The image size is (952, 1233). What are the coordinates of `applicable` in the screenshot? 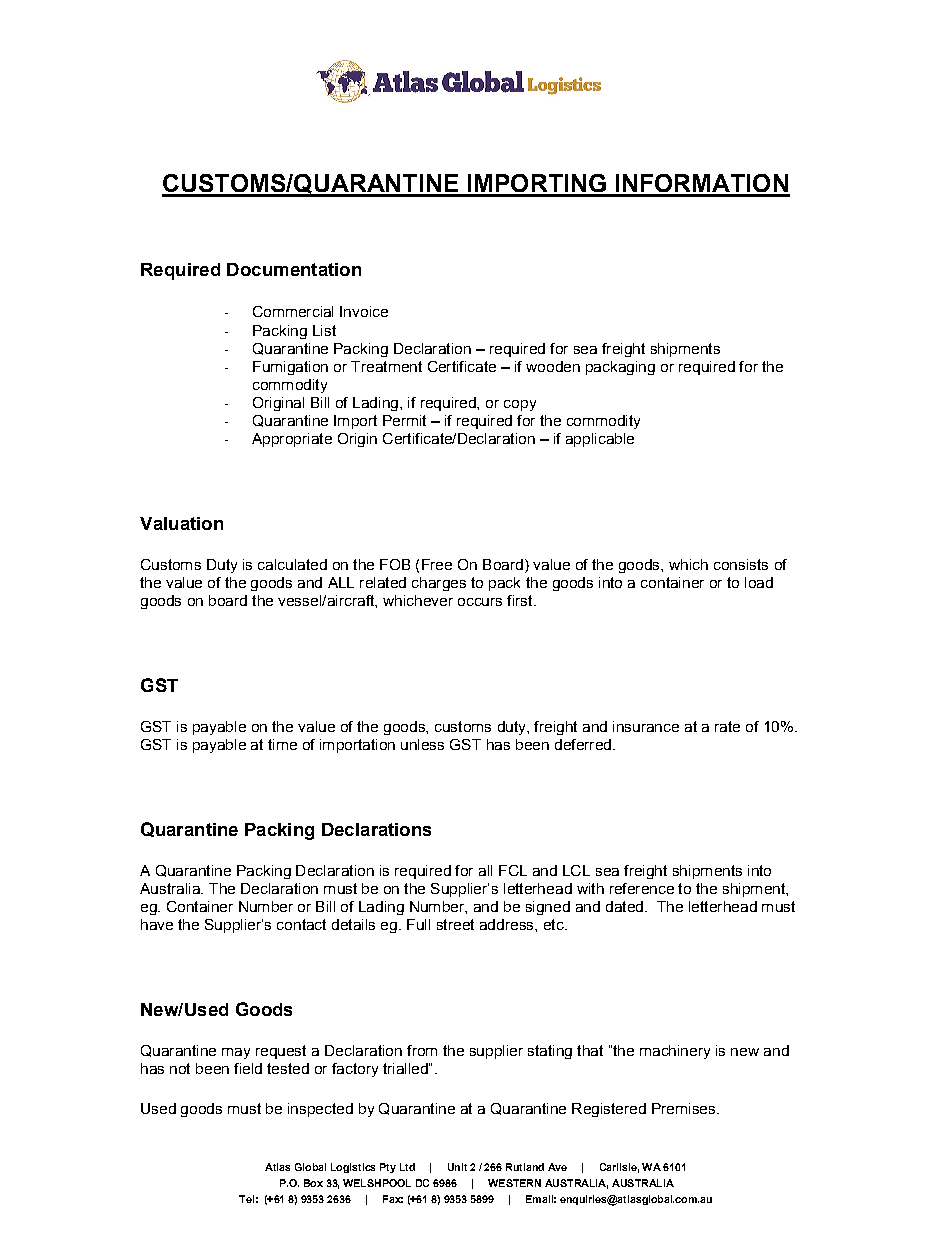 It's located at (600, 440).
